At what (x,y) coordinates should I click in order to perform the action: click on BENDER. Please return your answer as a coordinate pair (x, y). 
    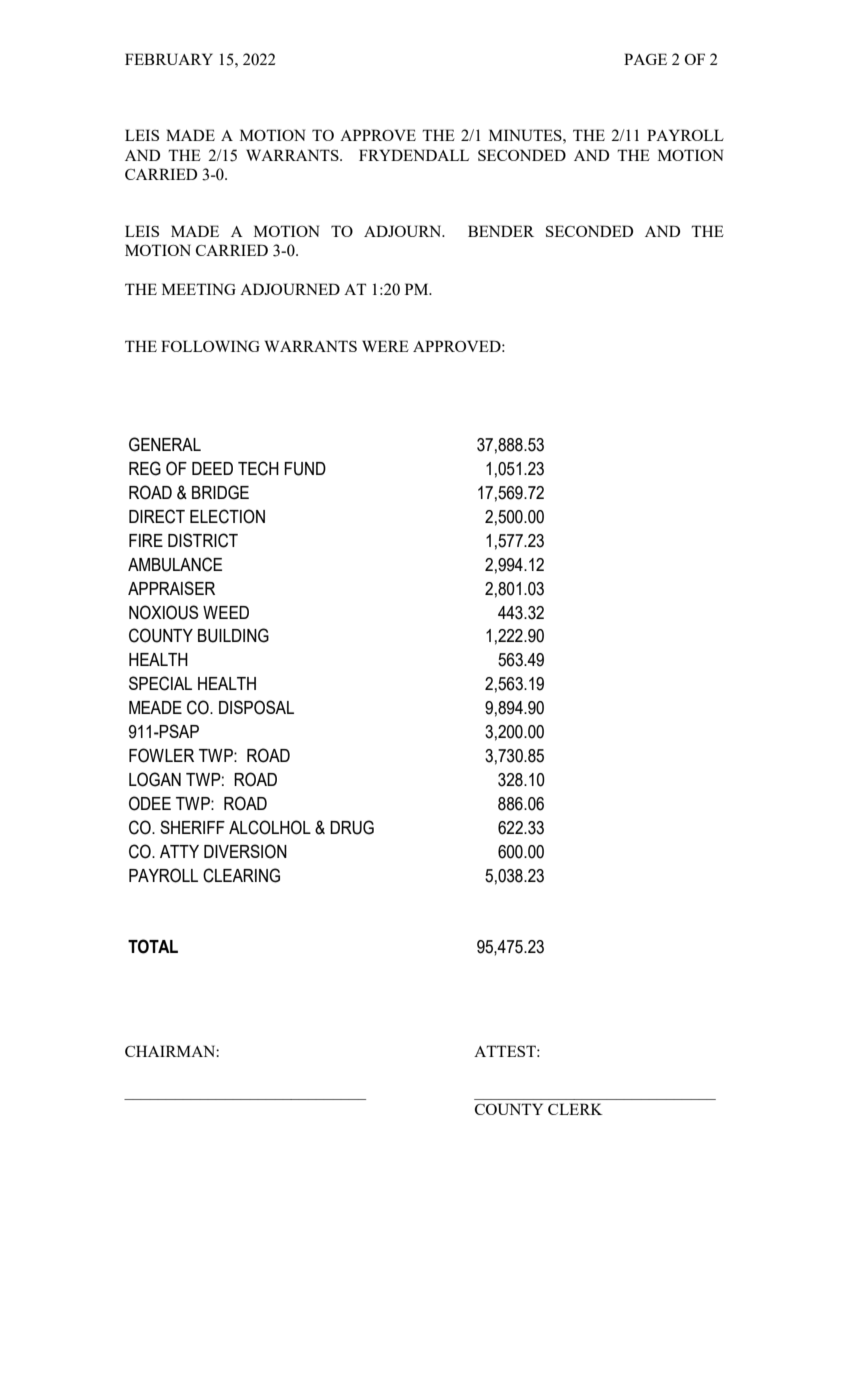
    Looking at the image, I should click on (501, 231).
